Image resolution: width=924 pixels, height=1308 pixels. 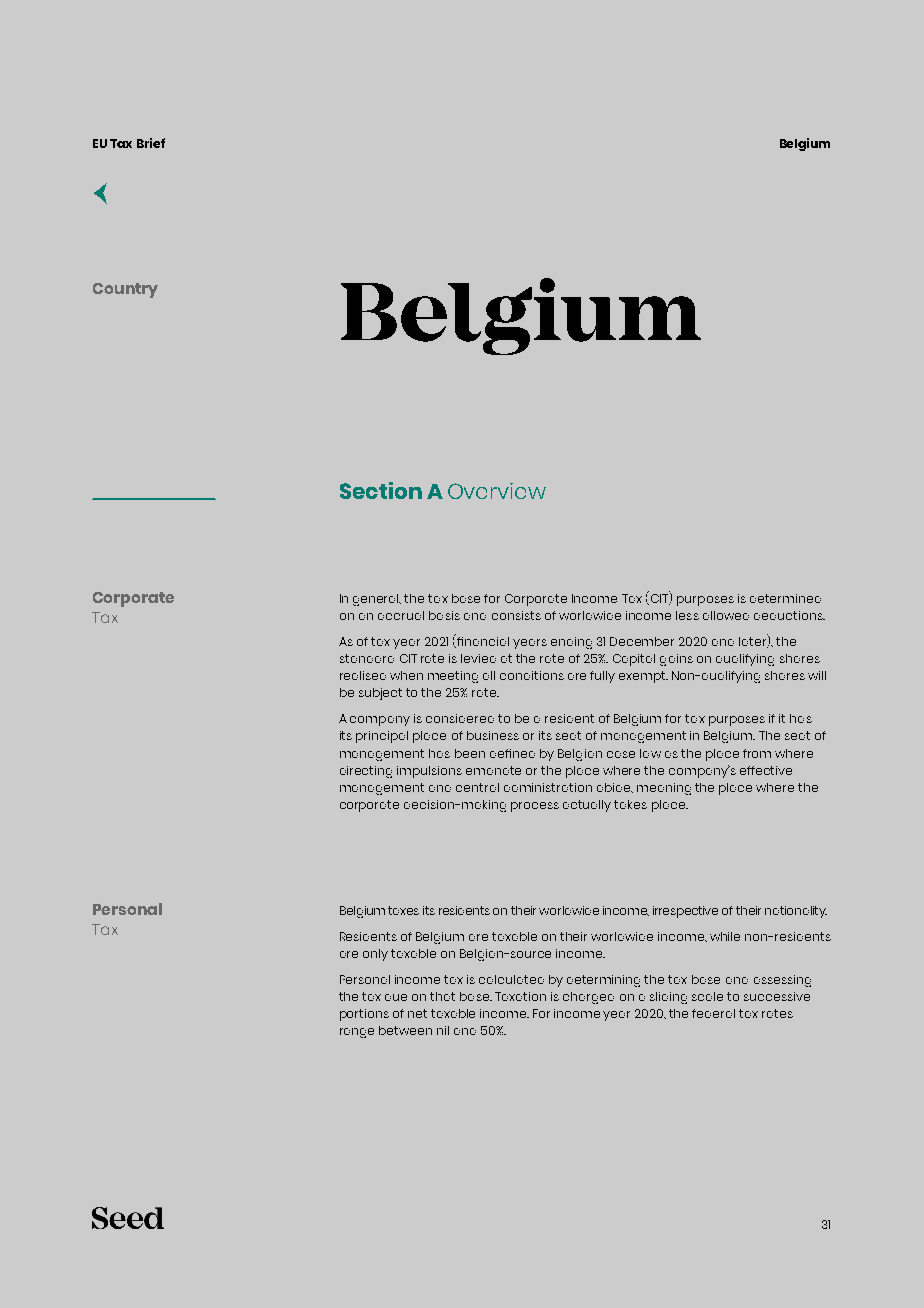 What do you see at coordinates (497, 491) in the screenshot?
I see `Overview` at bounding box center [497, 491].
